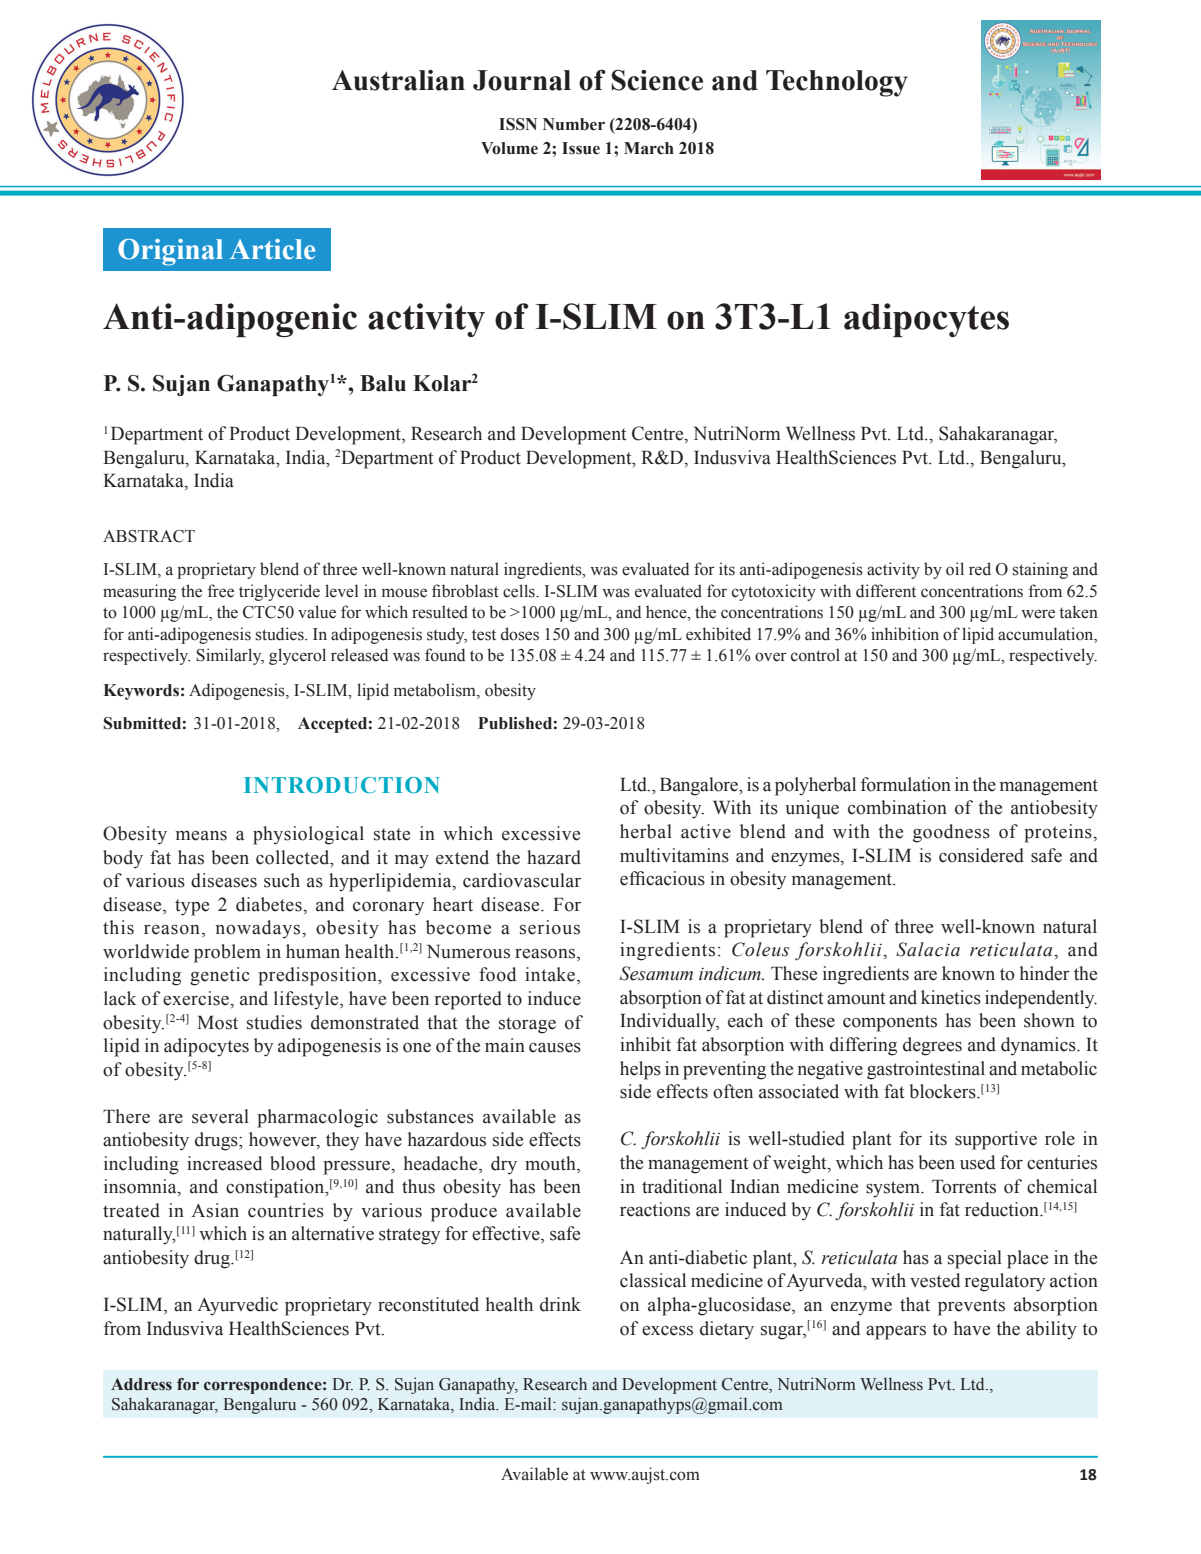 Image resolution: width=1201 pixels, height=1554 pixels. What do you see at coordinates (837, 83) in the screenshot?
I see `Technology` at bounding box center [837, 83].
